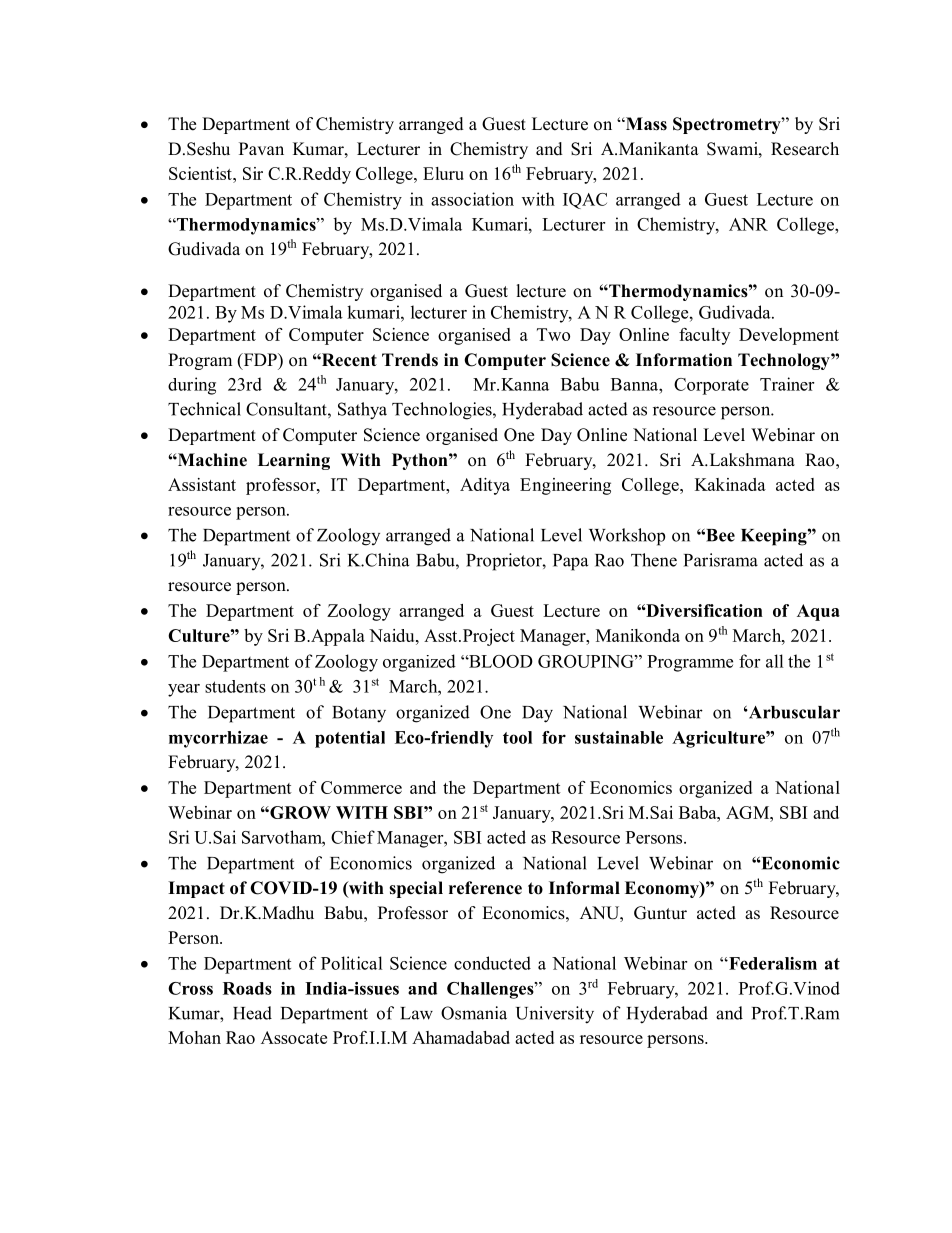 The width and height of the image is (952, 1233). What do you see at coordinates (772, 963) in the image?
I see `Federalism` at bounding box center [772, 963].
